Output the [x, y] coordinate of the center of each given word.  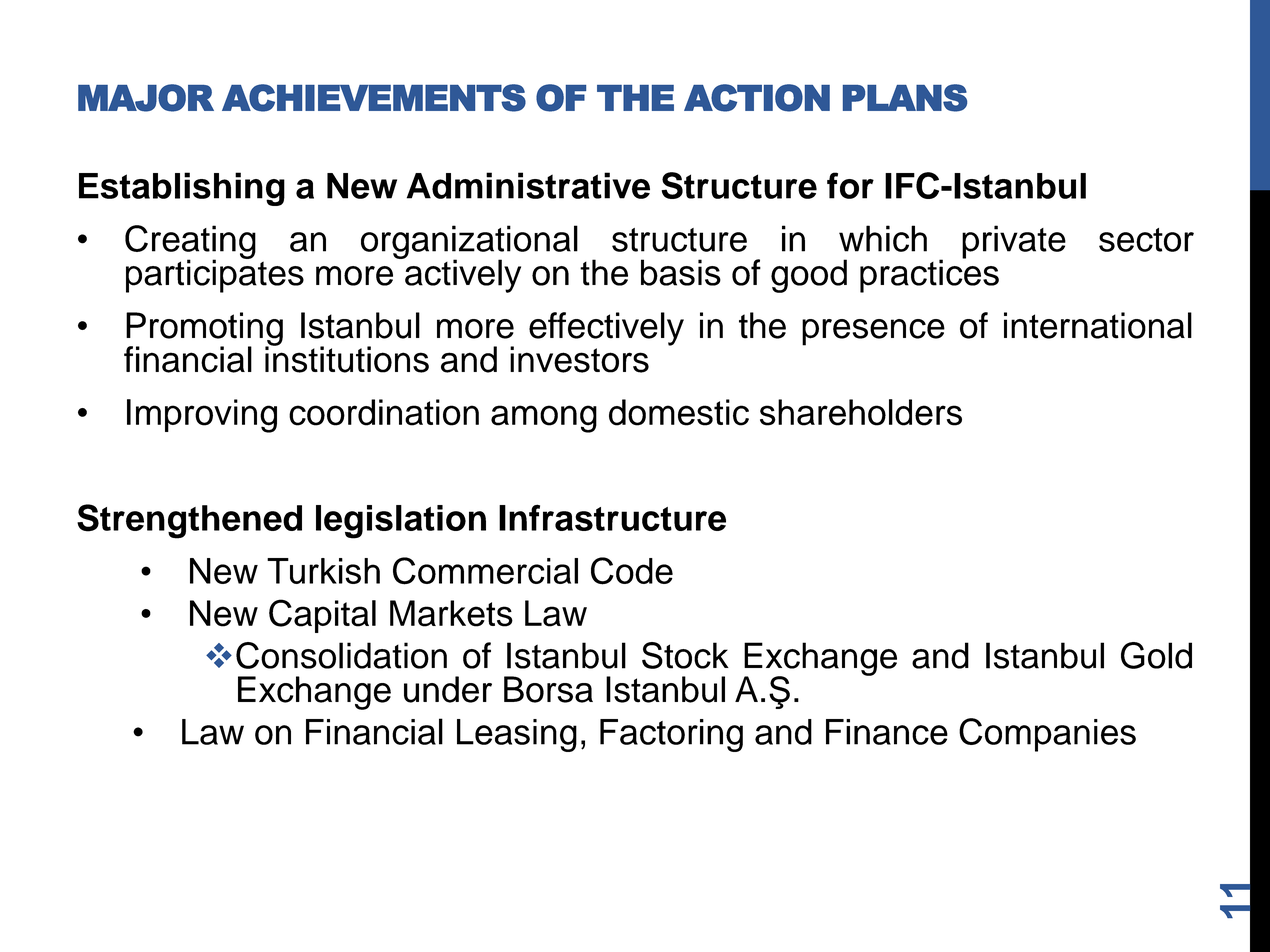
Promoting [204, 330]
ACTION [757, 98]
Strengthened [189, 521]
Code [632, 571]
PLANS [905, 98]
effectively [606, 329]
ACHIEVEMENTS [374, 98]
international [1098, 325]
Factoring [671, 735]
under [448, 689]
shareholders [861, 412]
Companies [1047, 735]
